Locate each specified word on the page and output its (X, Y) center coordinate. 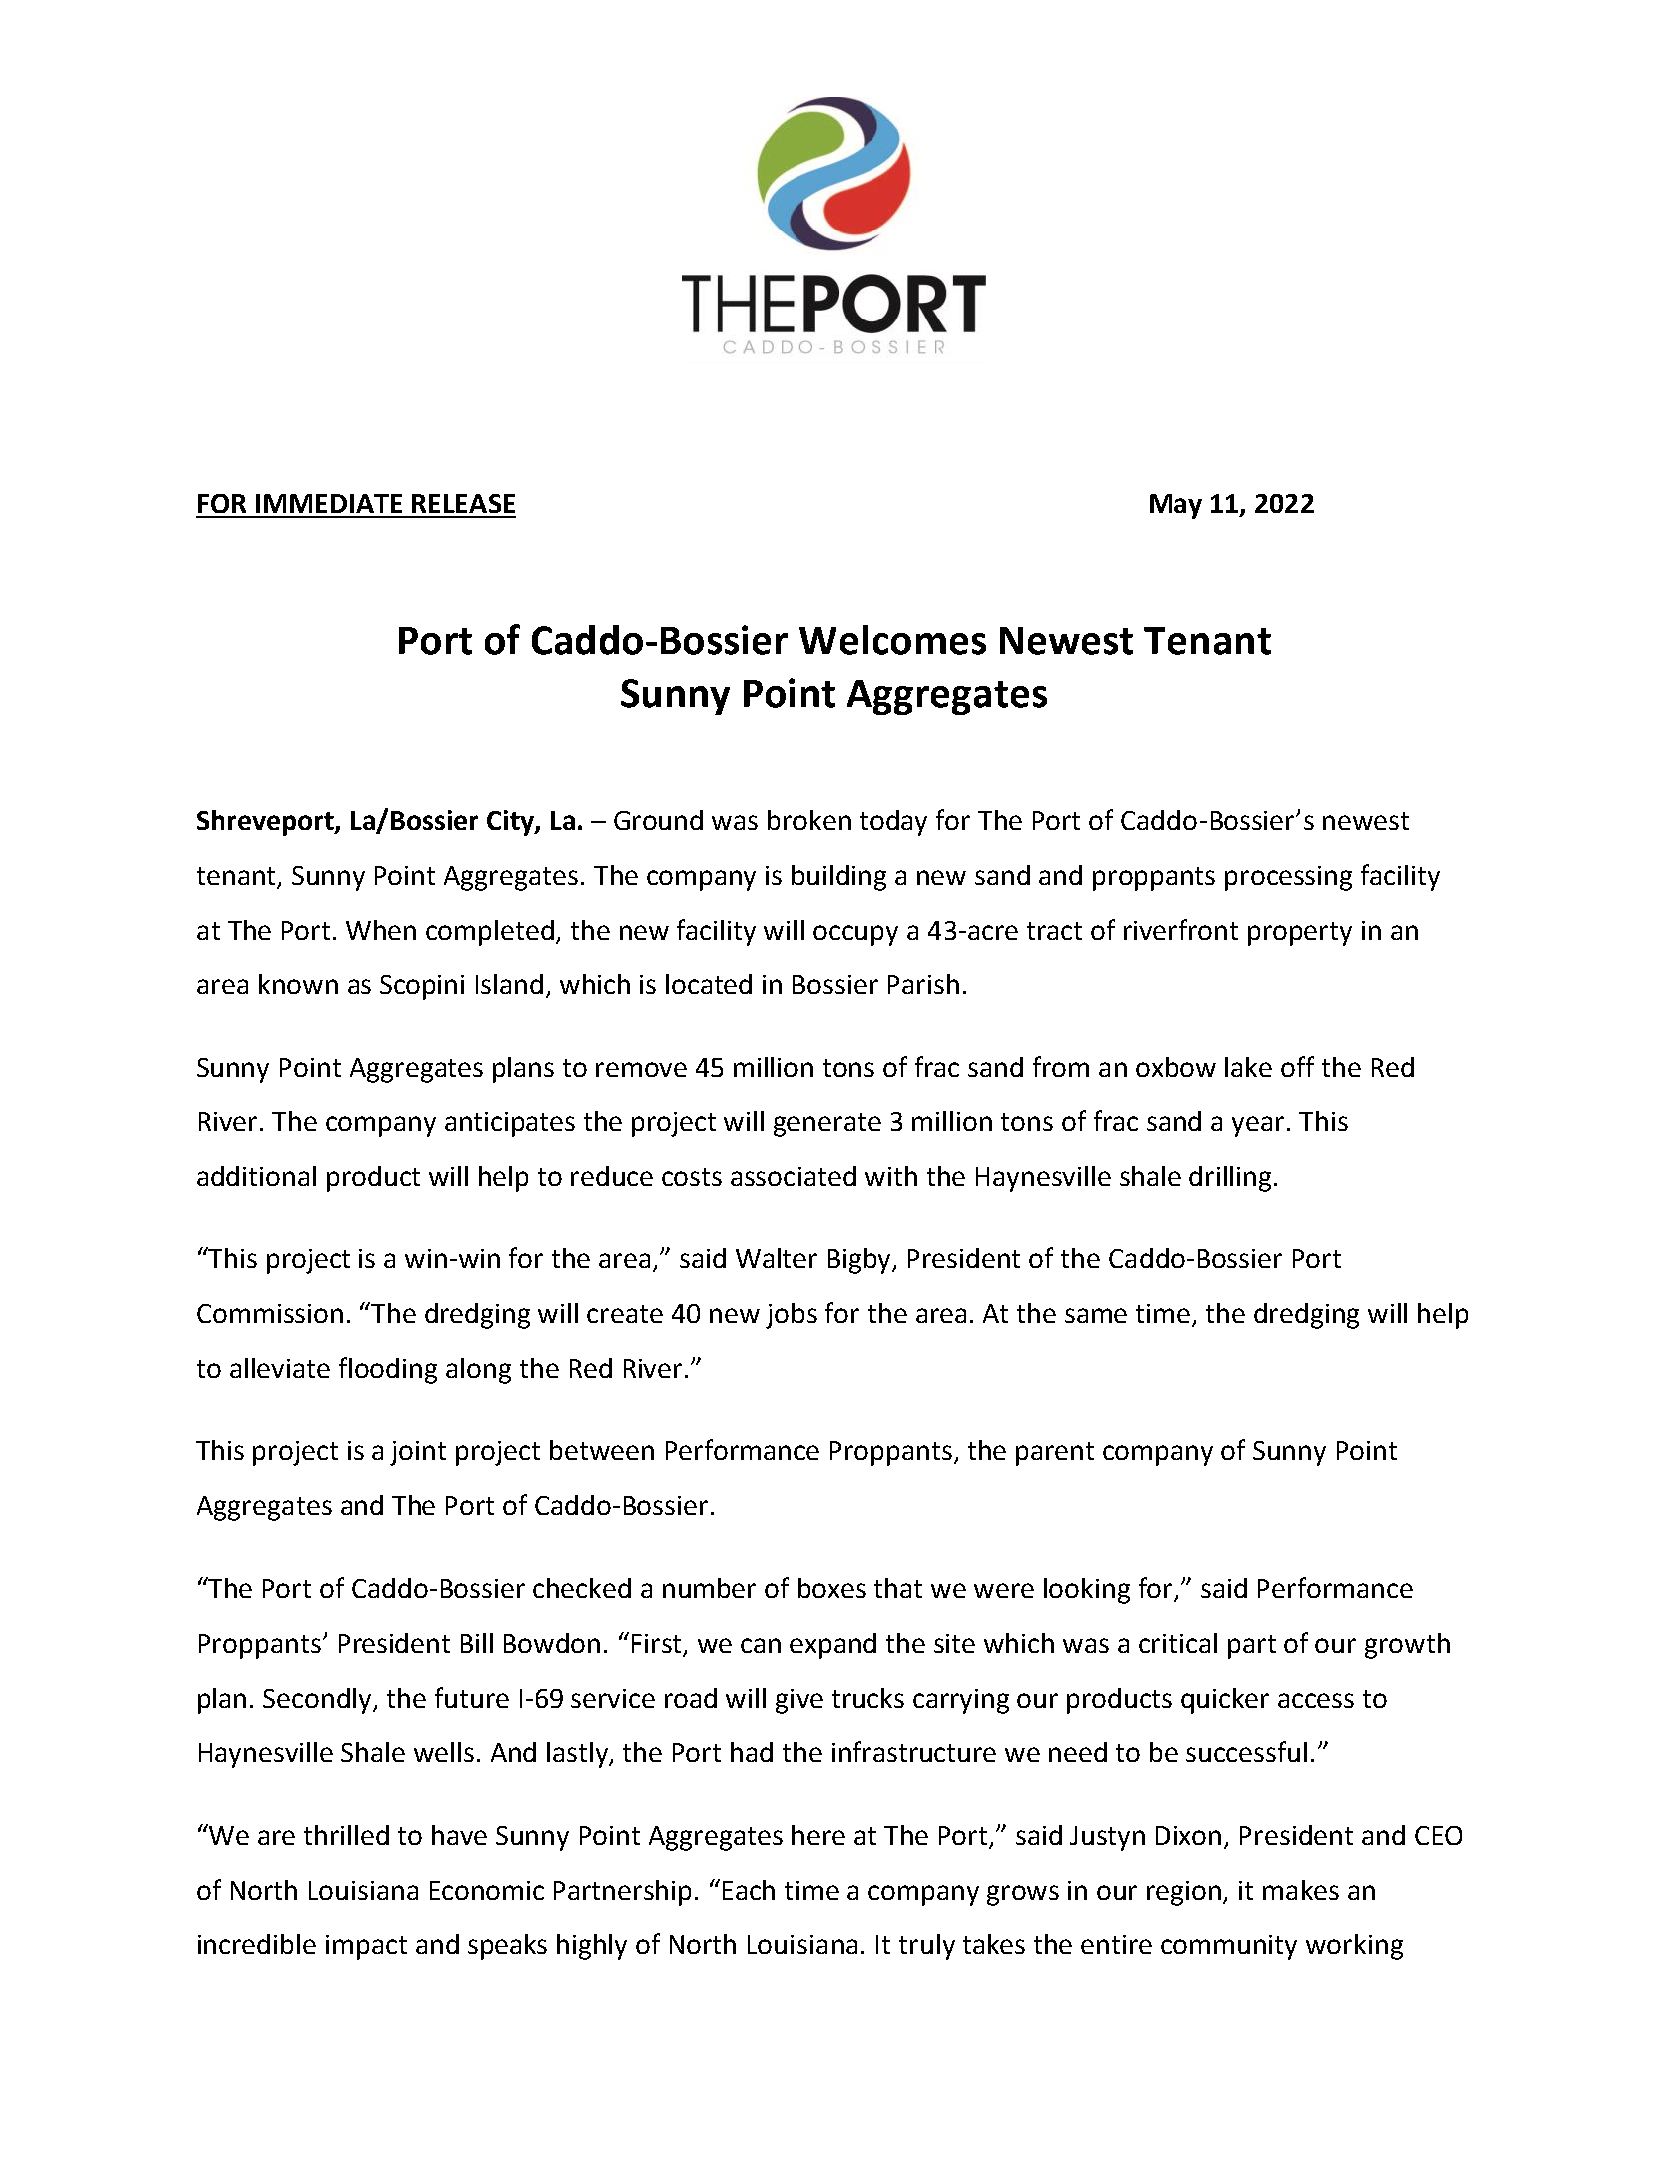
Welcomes (892, 640)
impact (366, 1947)
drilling (1232, 1179)
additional (256, 1176)
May (1176, 506)
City (511, 823)
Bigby (861, 1261)
